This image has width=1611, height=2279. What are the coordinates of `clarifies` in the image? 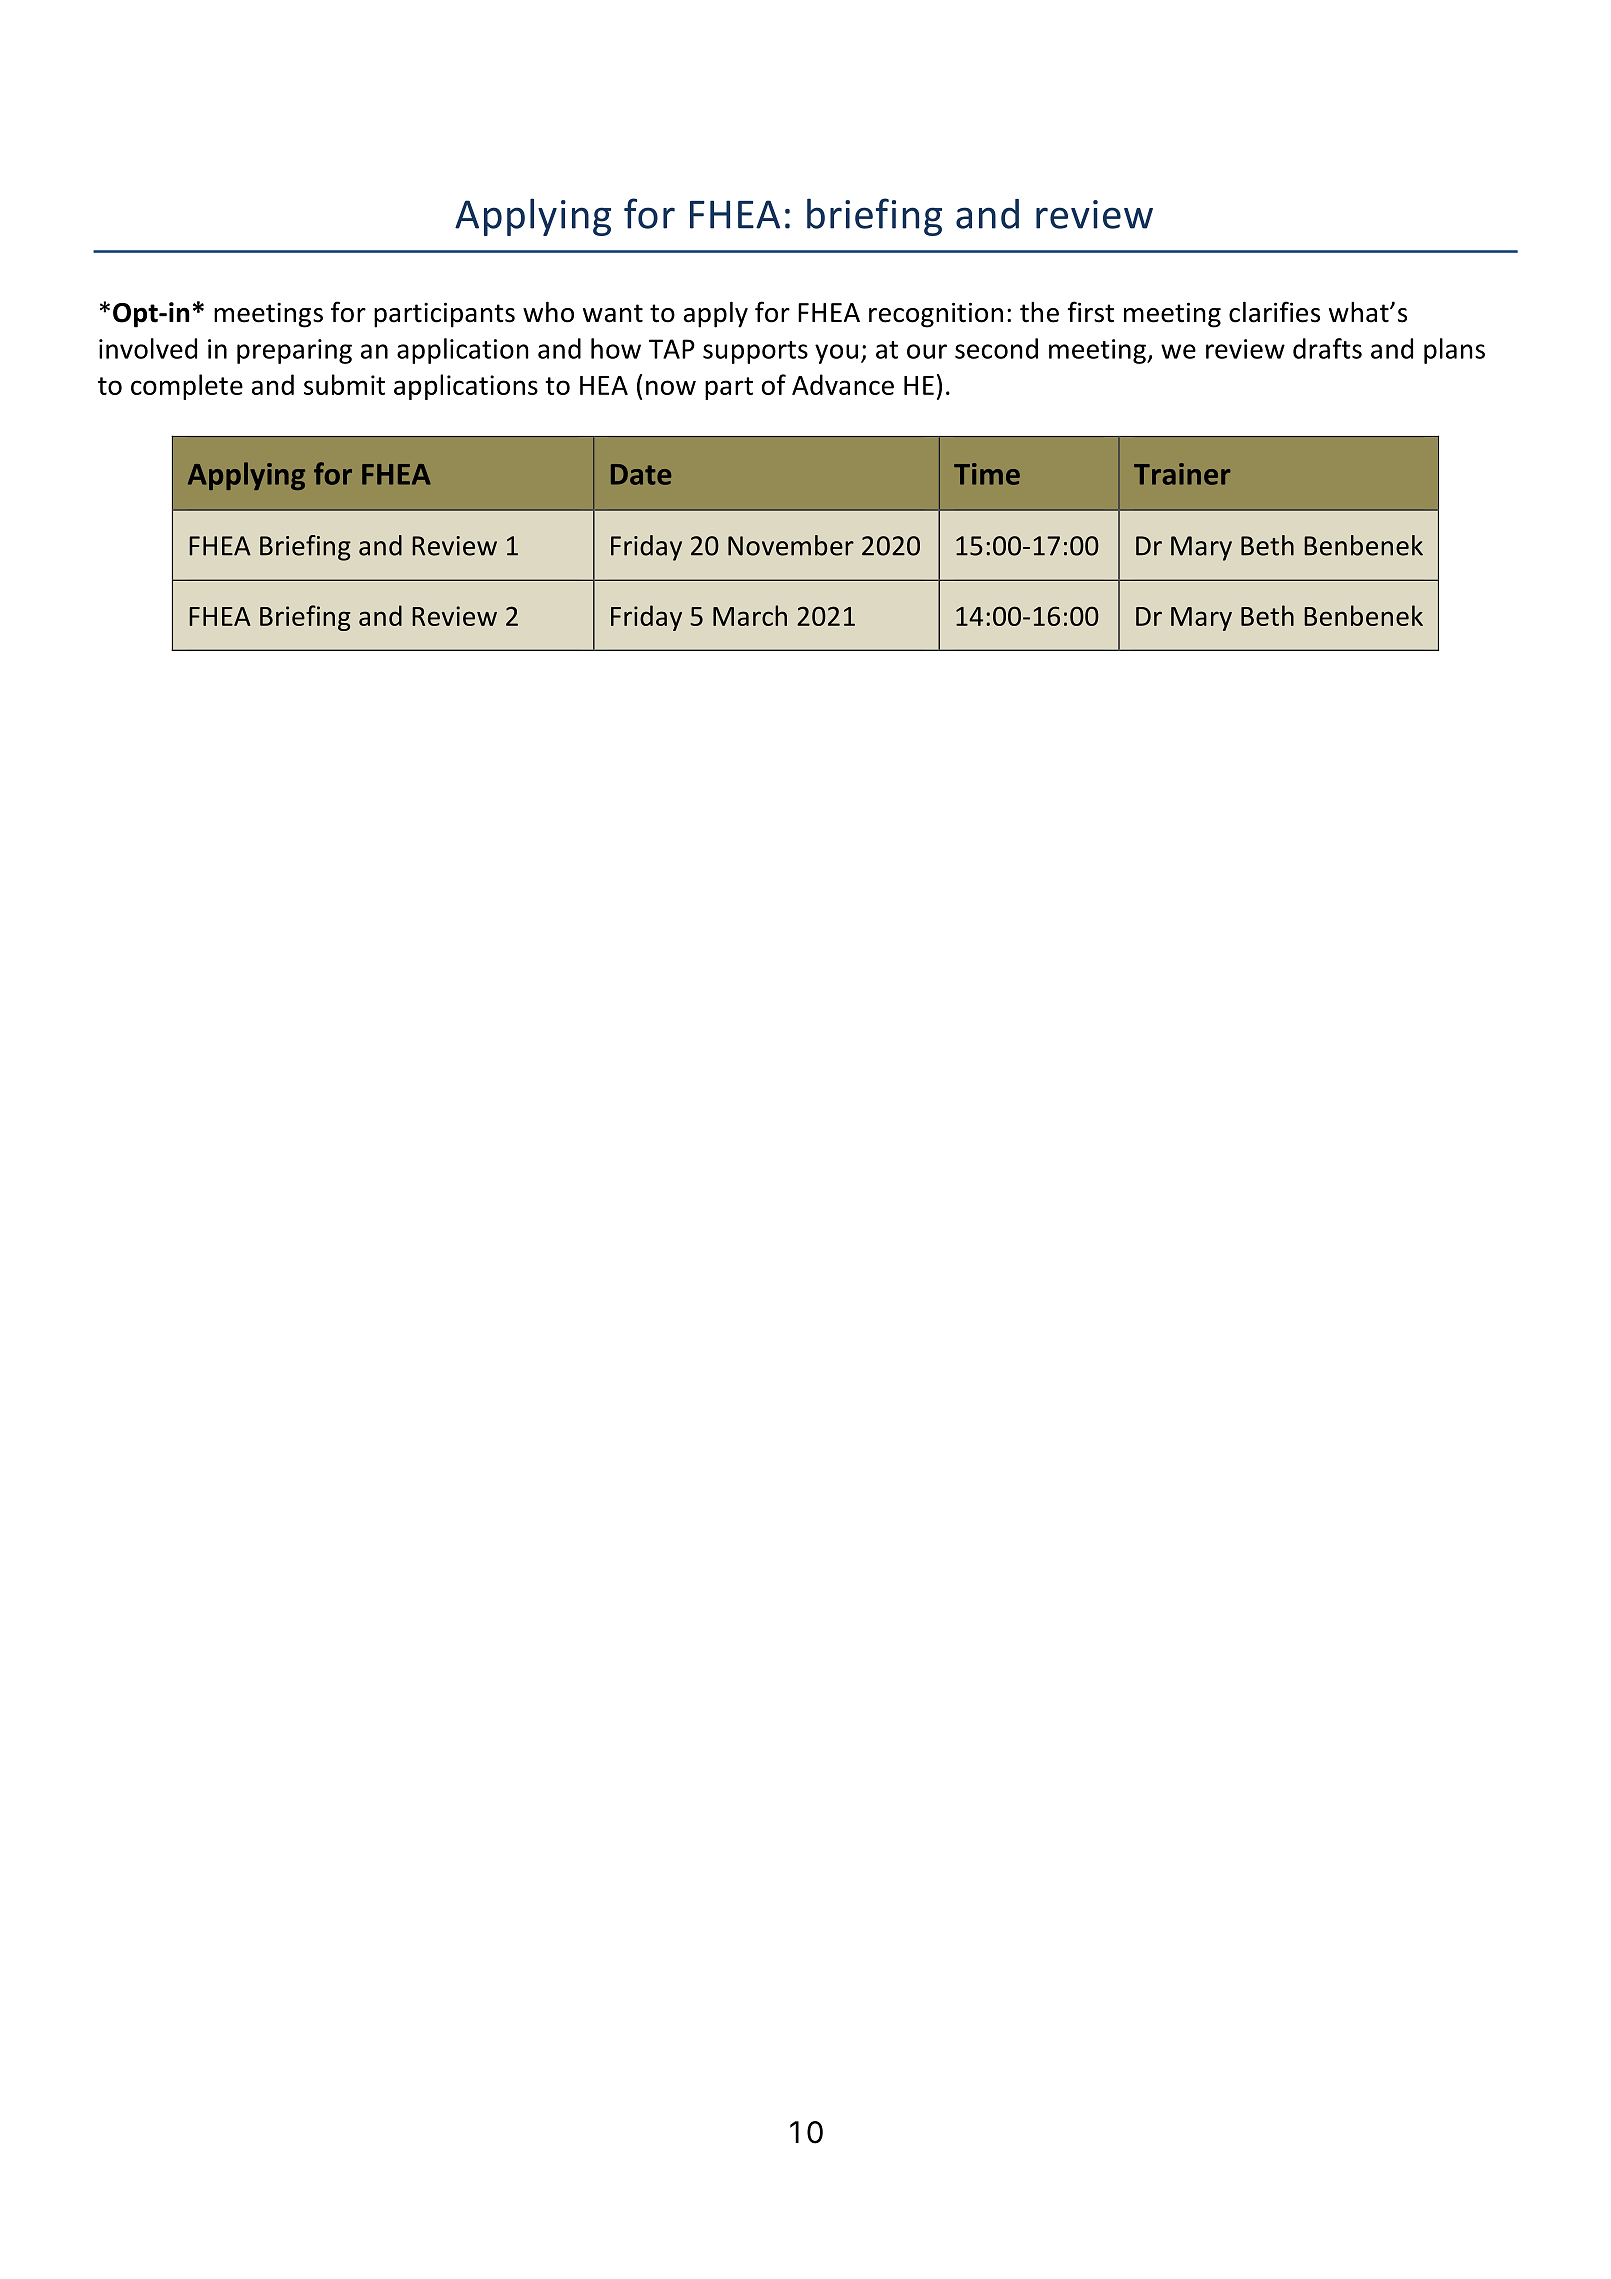 It's located at (1274, 312).
